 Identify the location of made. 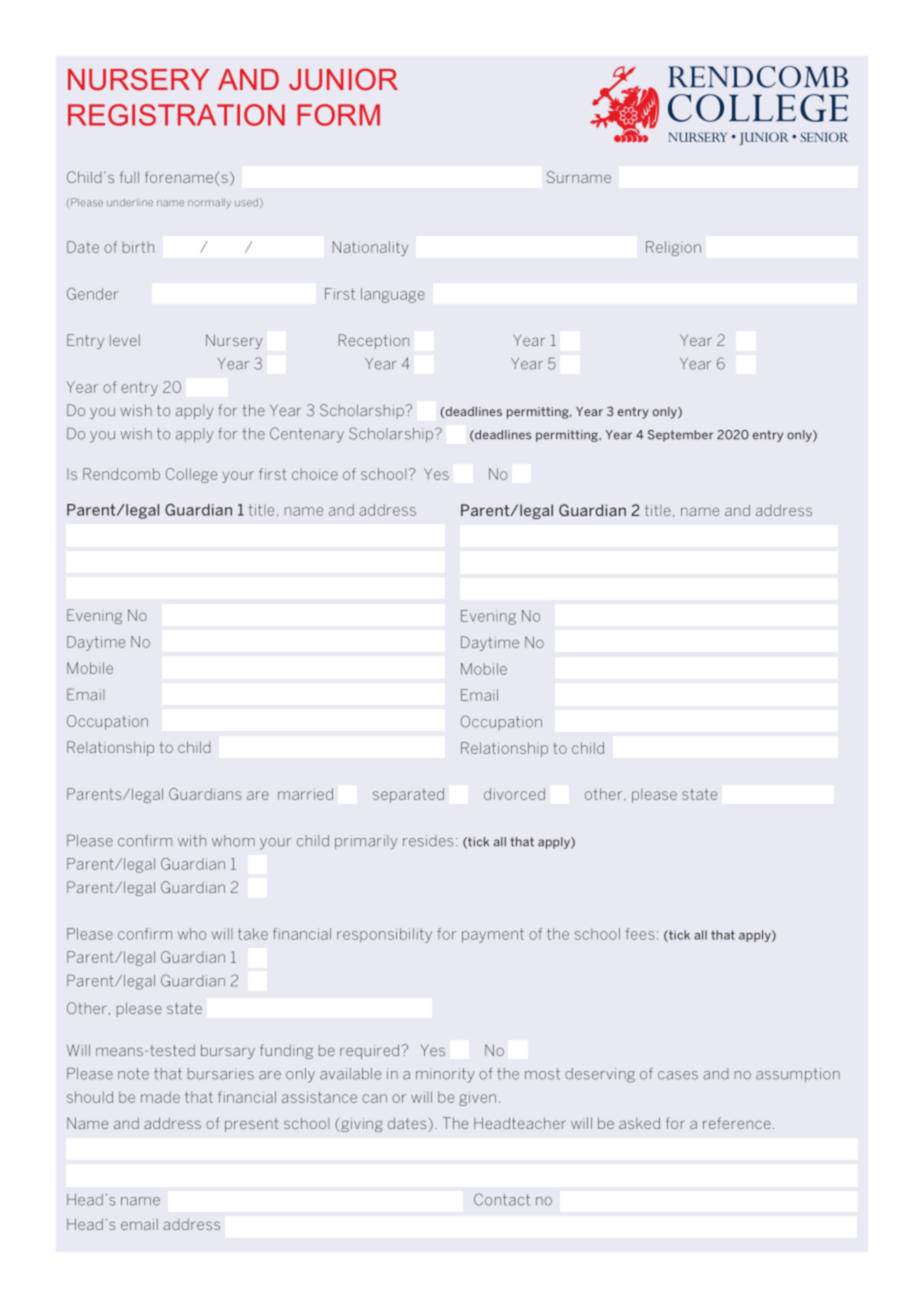
(160, 1097).
